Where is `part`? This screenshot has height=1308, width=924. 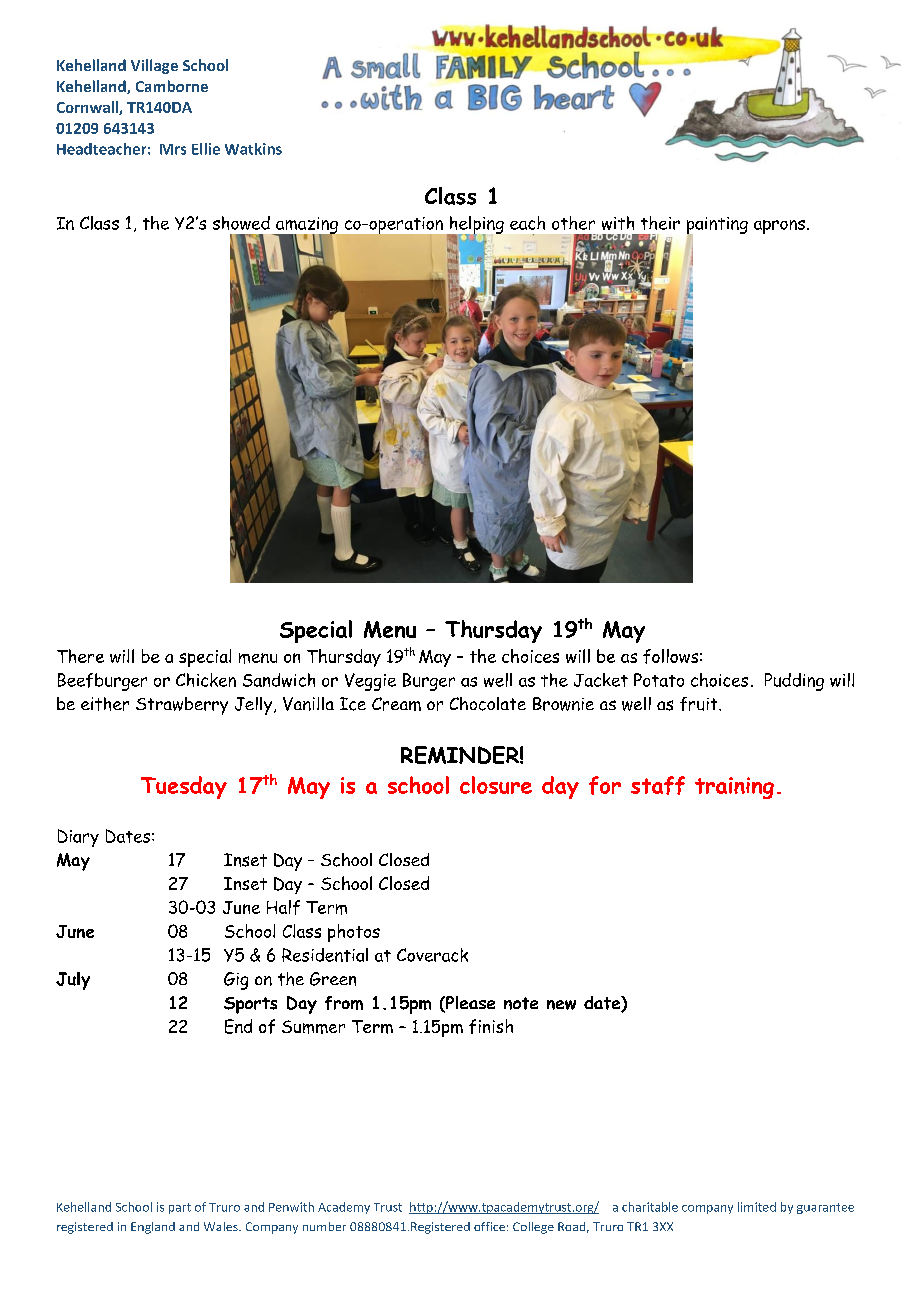
part is located at coordinates (180, 1208).
